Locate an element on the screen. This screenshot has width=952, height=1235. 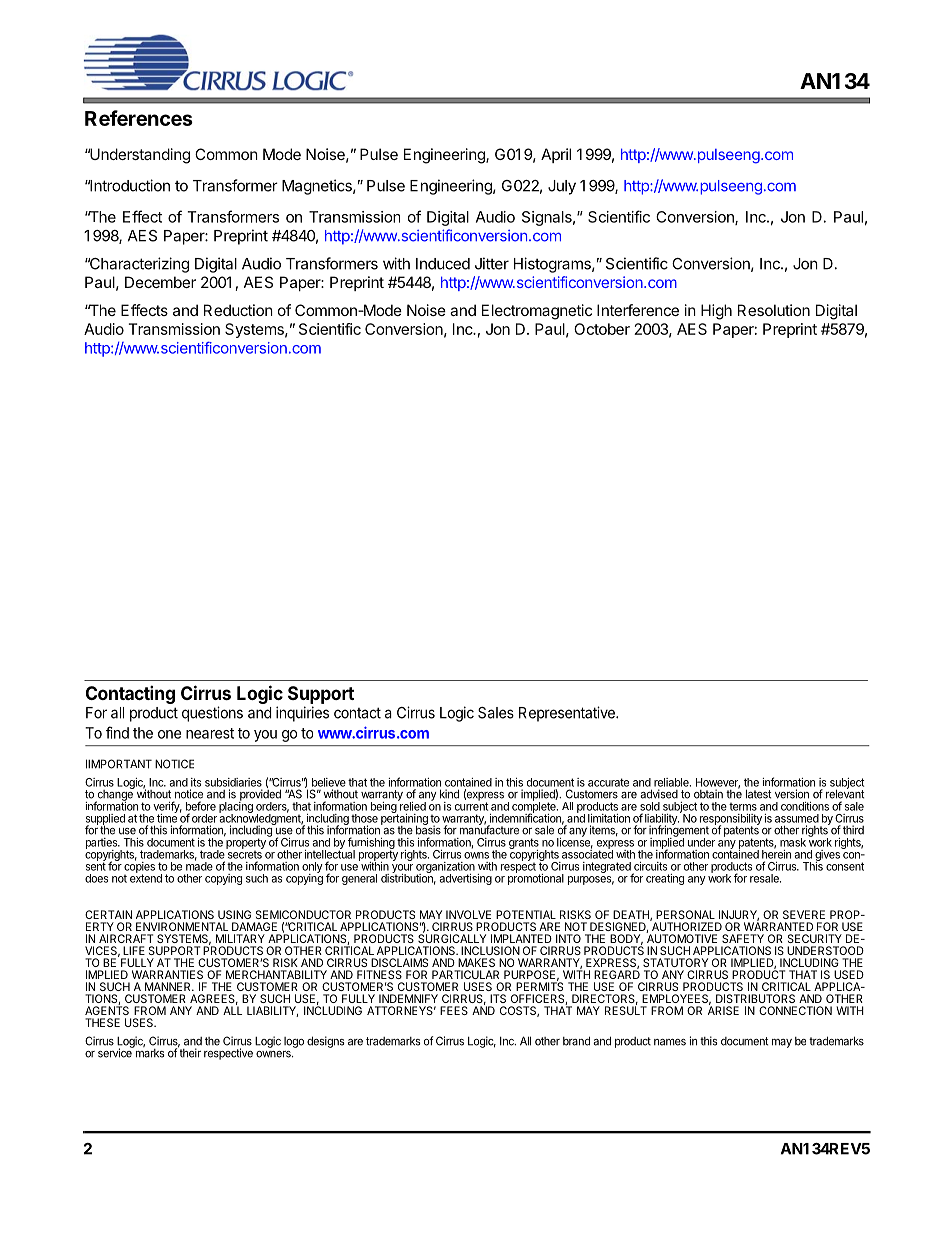
kind is located at coordinates (449, 794).
